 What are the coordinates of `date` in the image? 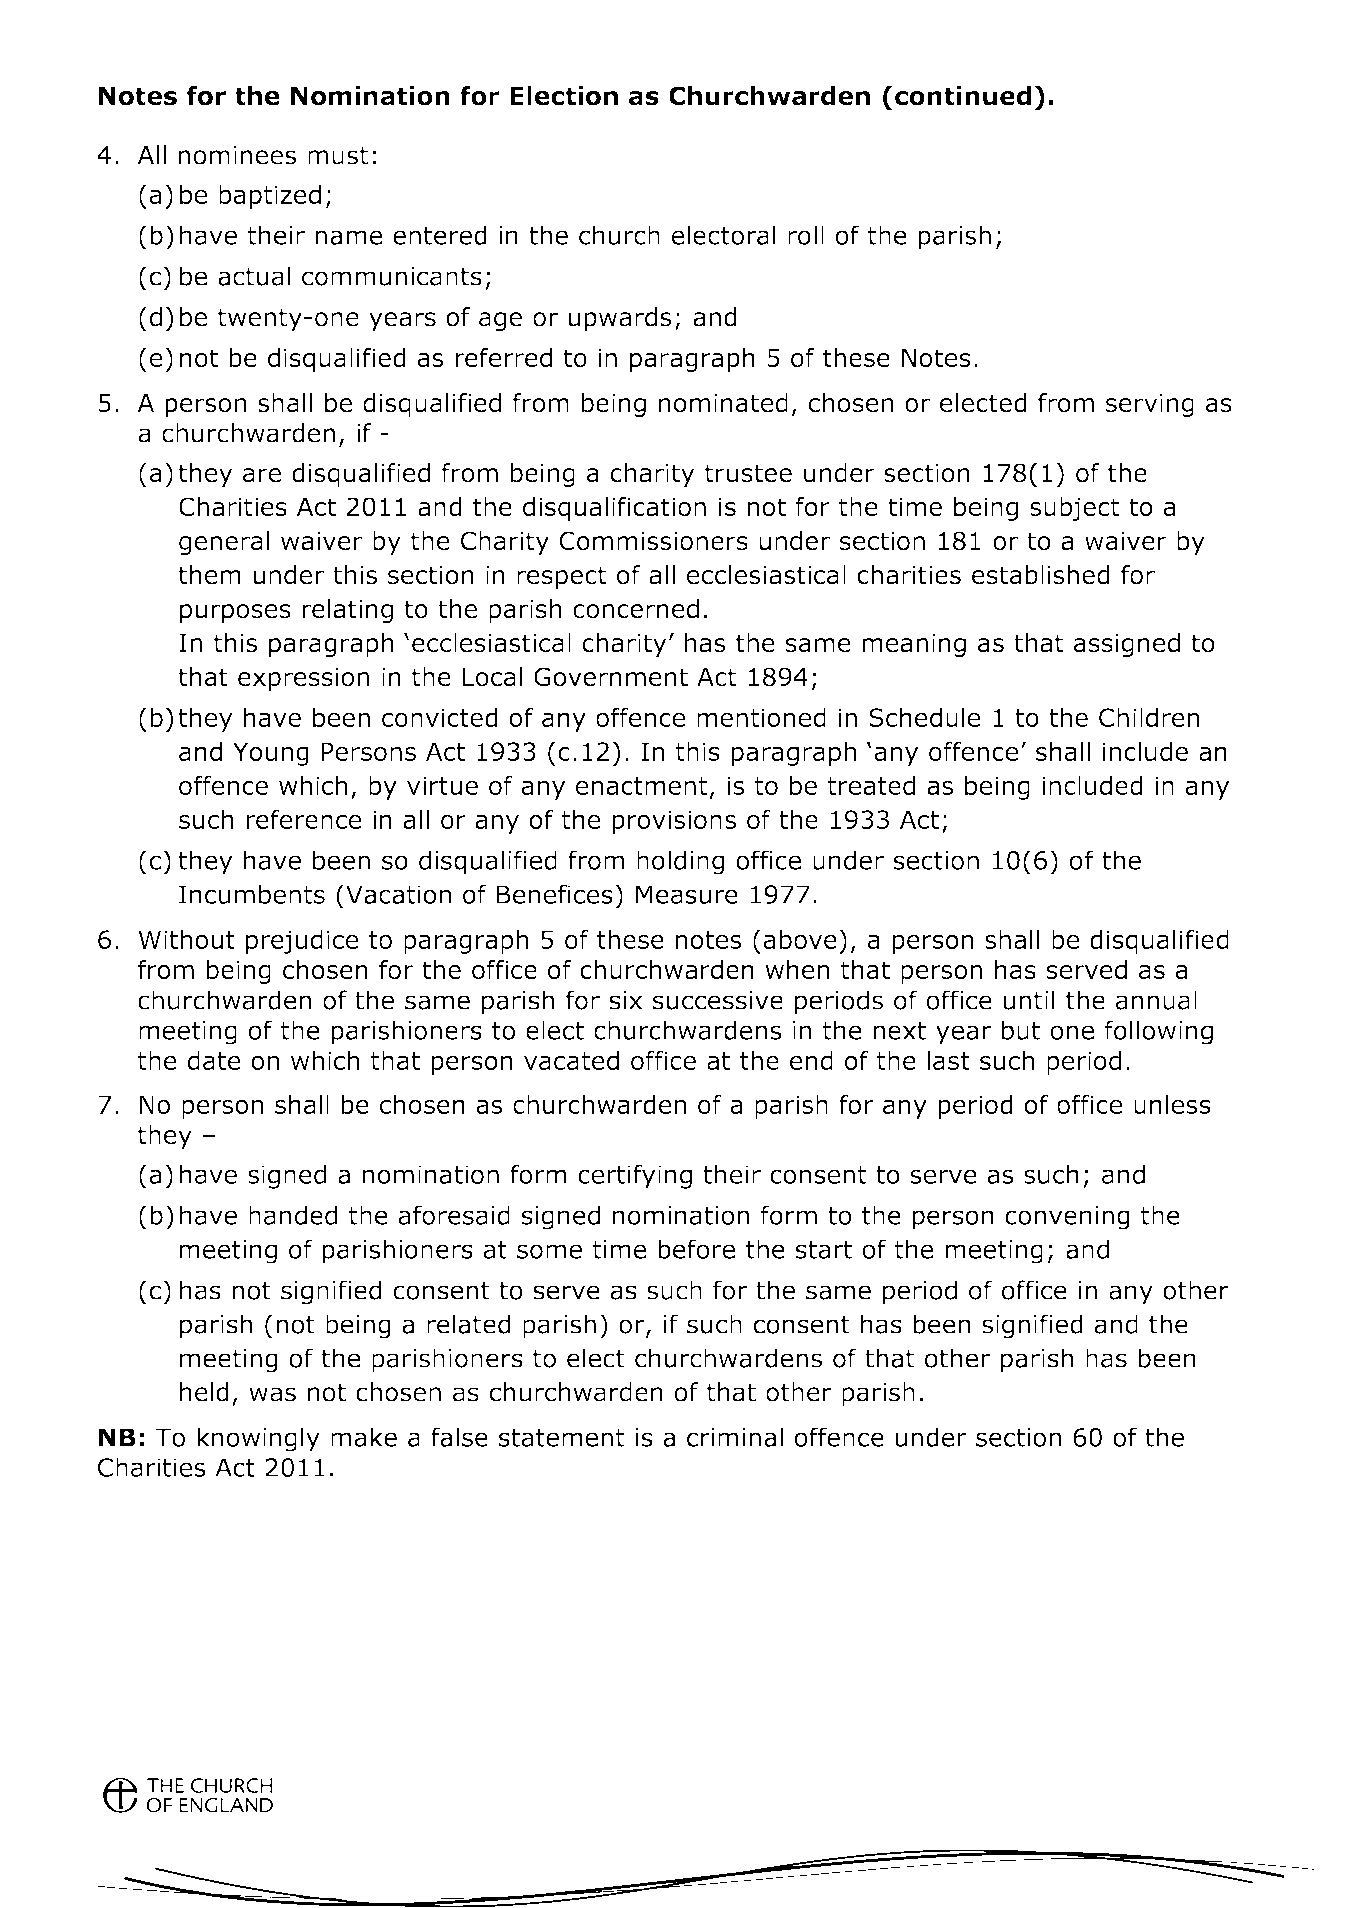 It's located at (214, 1060).
